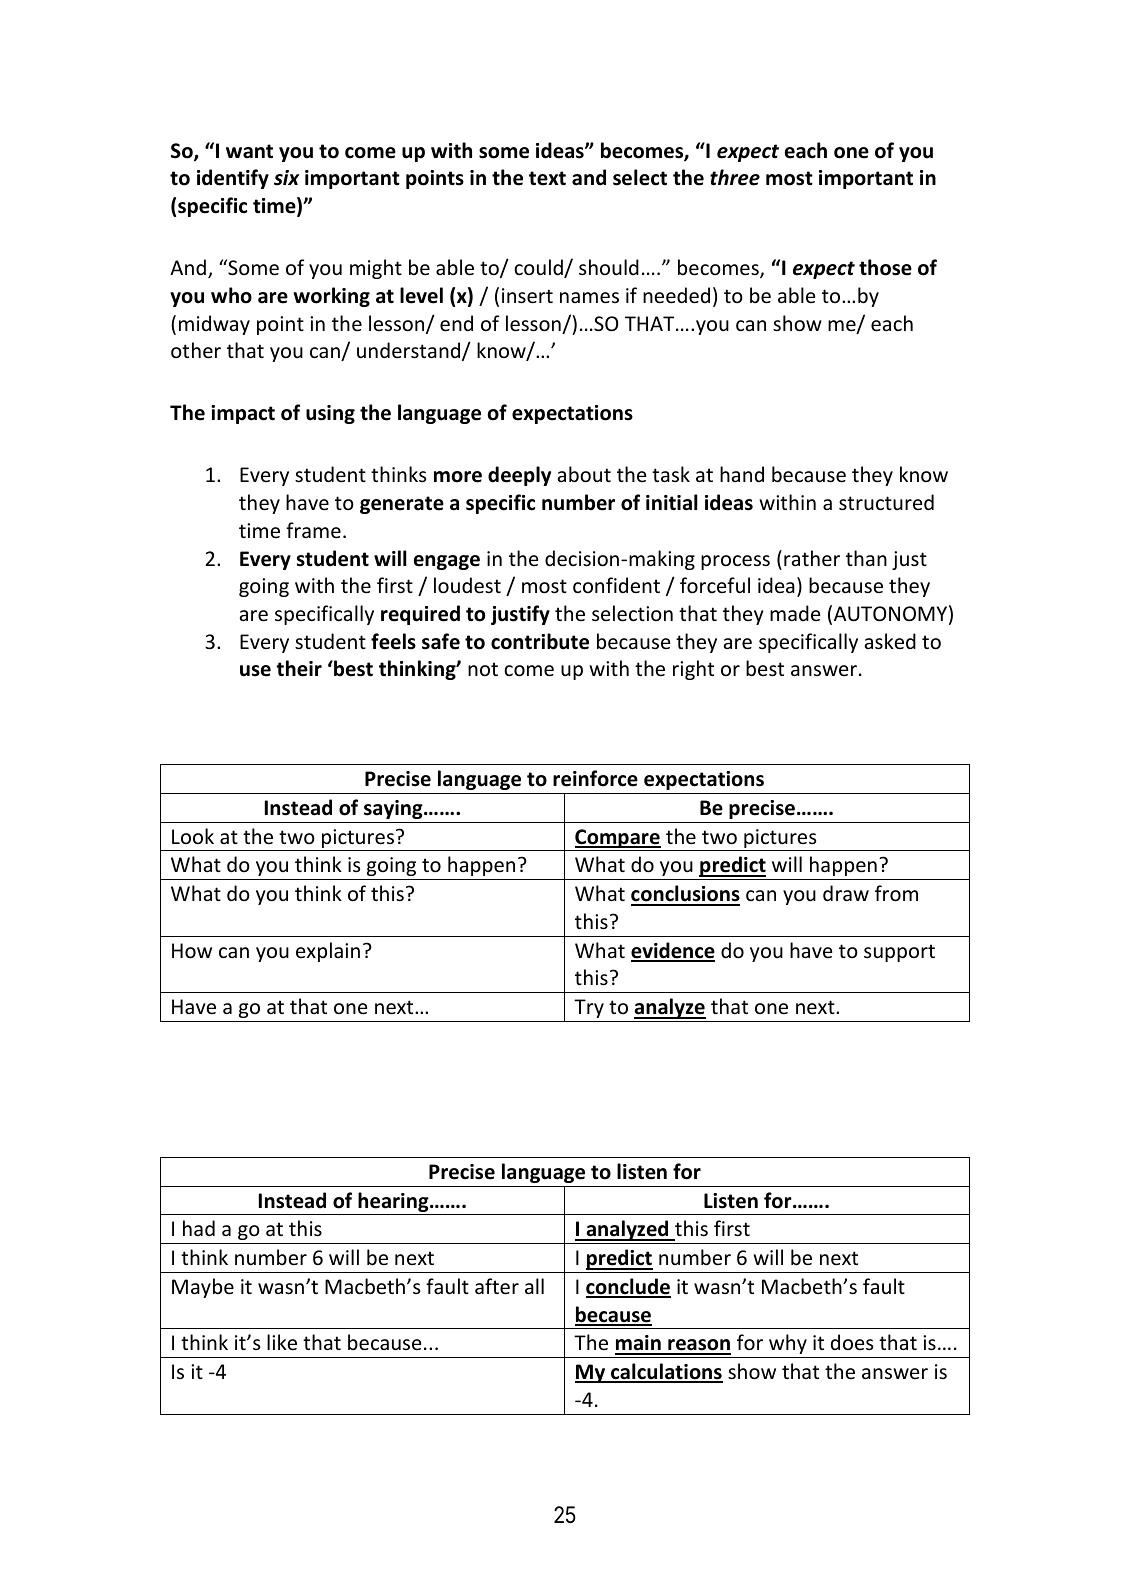 This document has height=1596, width=1129. Describe the element at coordinates (287, 178) in the document. I see `six` at that location.
